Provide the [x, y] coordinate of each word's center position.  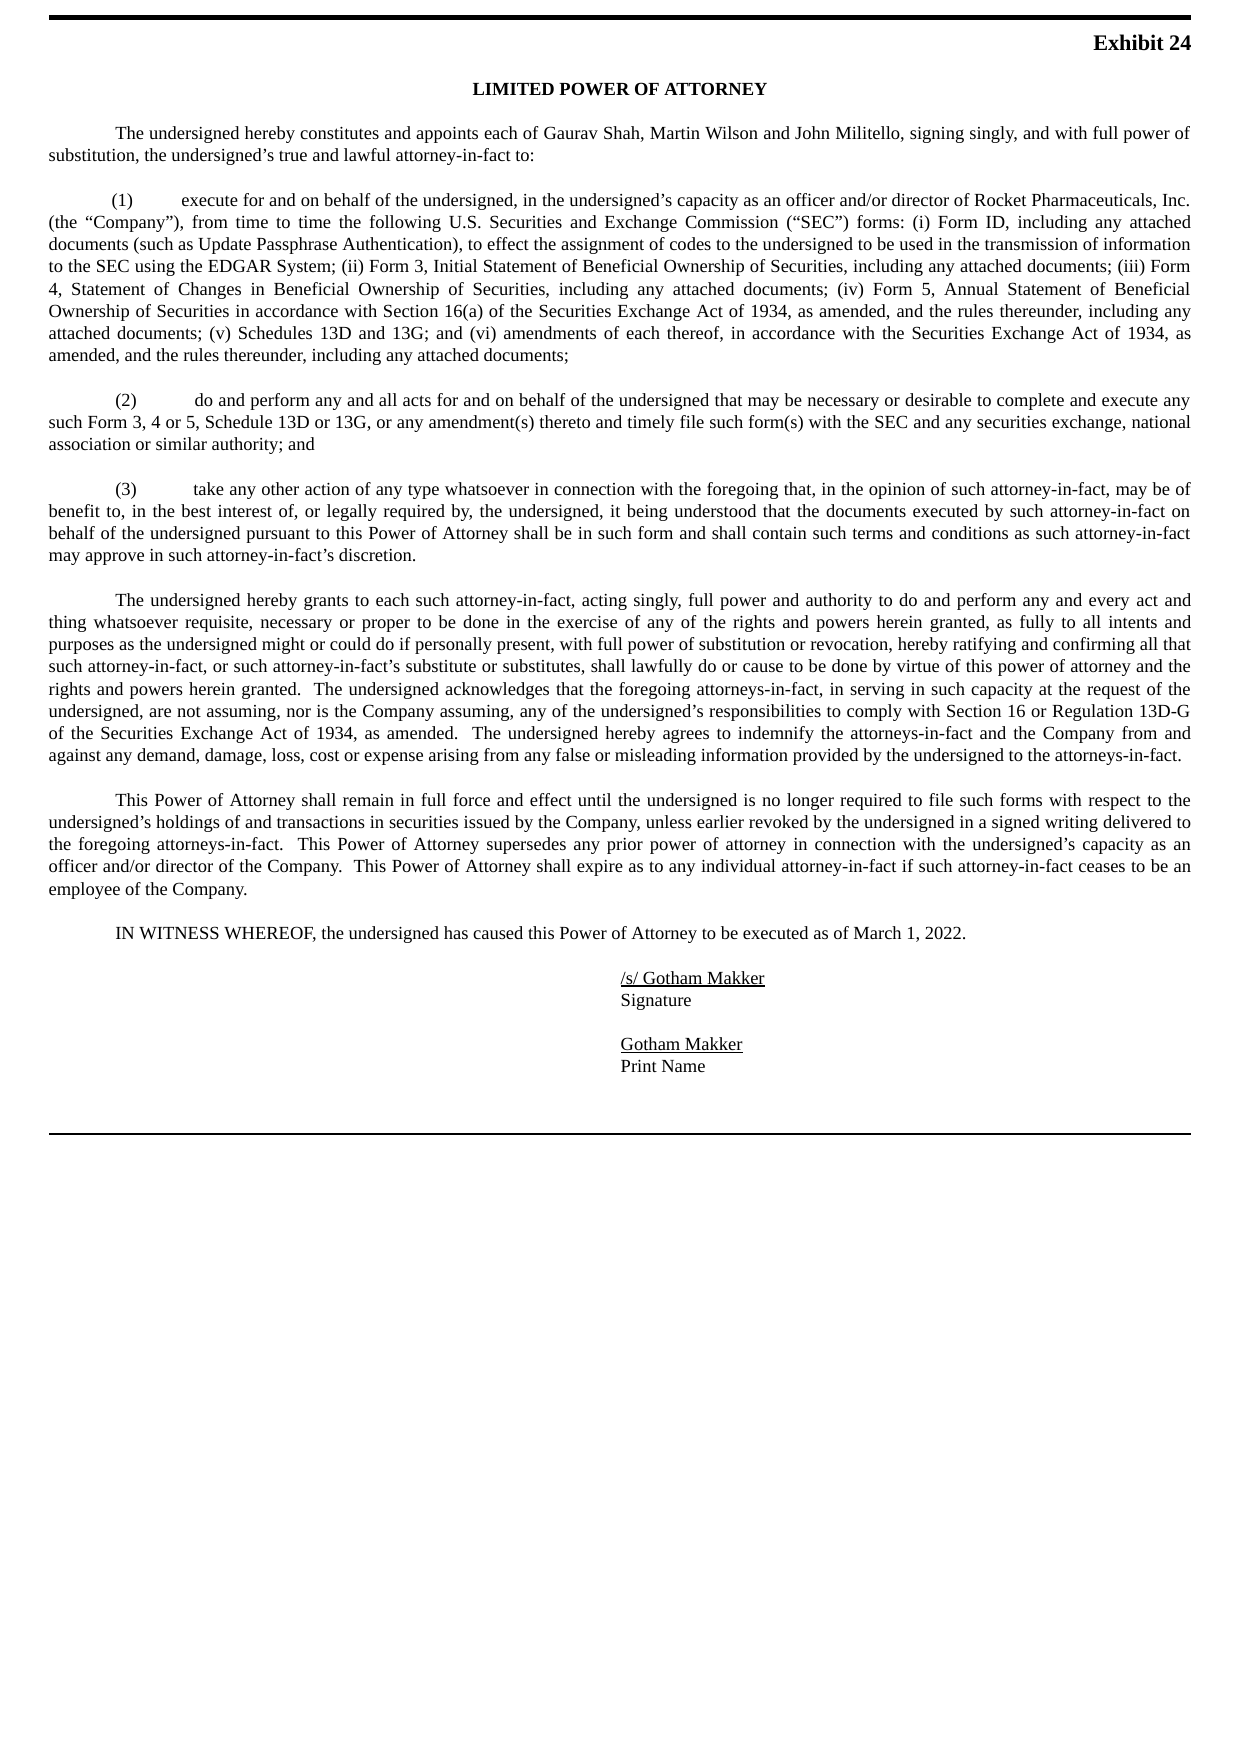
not [189, 712]
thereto [565, 421]
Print [639, 1066]
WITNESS [179, 932]
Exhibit [1128, 42]
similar [181, 443]
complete [1030, 401]
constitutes [339, 133]
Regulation [1093, 712]
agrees [686, 736]
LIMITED [513, 89]
